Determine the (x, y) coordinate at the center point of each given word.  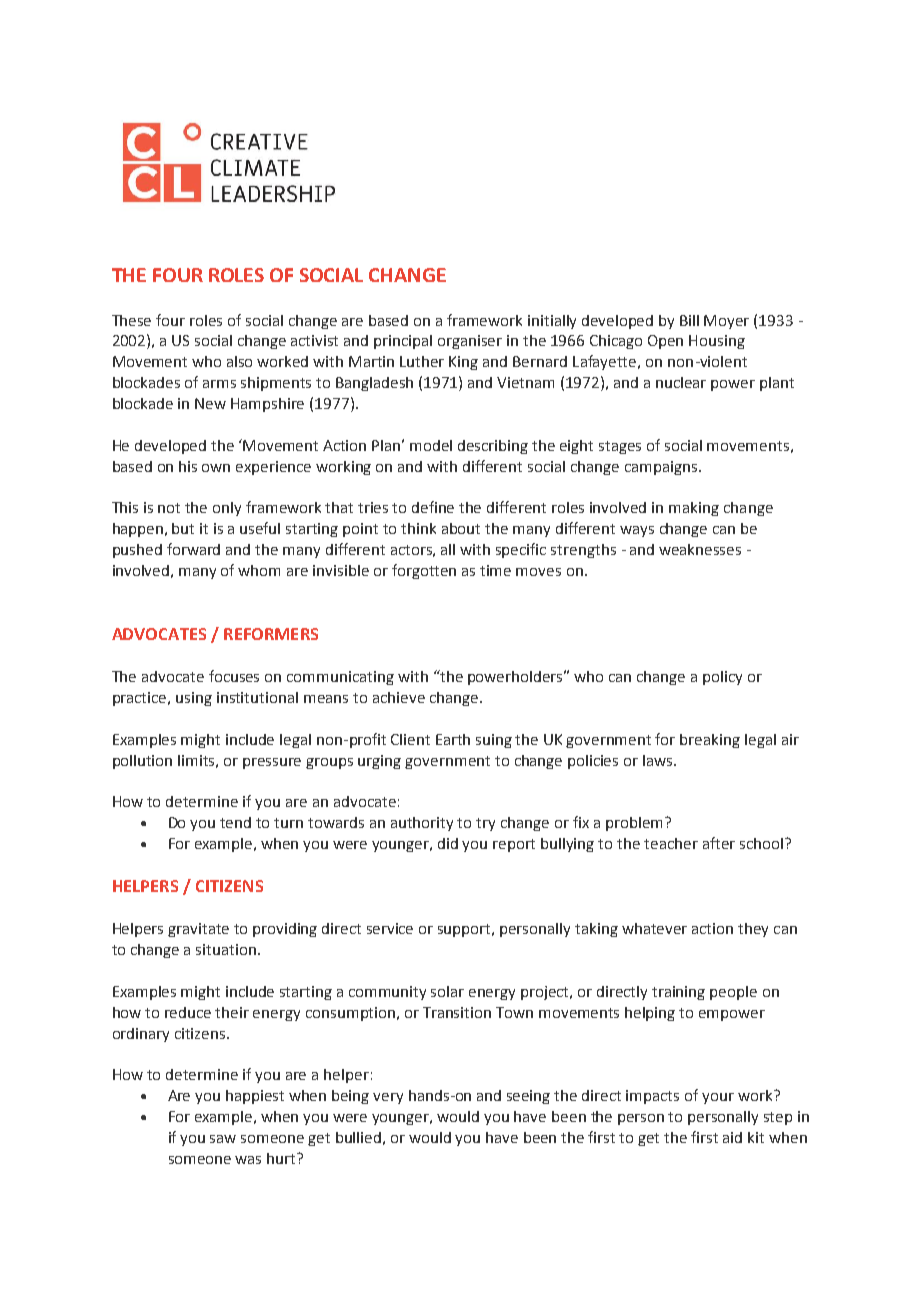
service (390, 928)
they (753, 930)
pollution (142, 762)
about (461, 528)
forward (193, 549)
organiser (470, 342)
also (239, 361)
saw (223, 1139)
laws (659, 760)
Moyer (726, 322)
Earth (453, 739)
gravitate (198, 930)
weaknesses (700, 549)
